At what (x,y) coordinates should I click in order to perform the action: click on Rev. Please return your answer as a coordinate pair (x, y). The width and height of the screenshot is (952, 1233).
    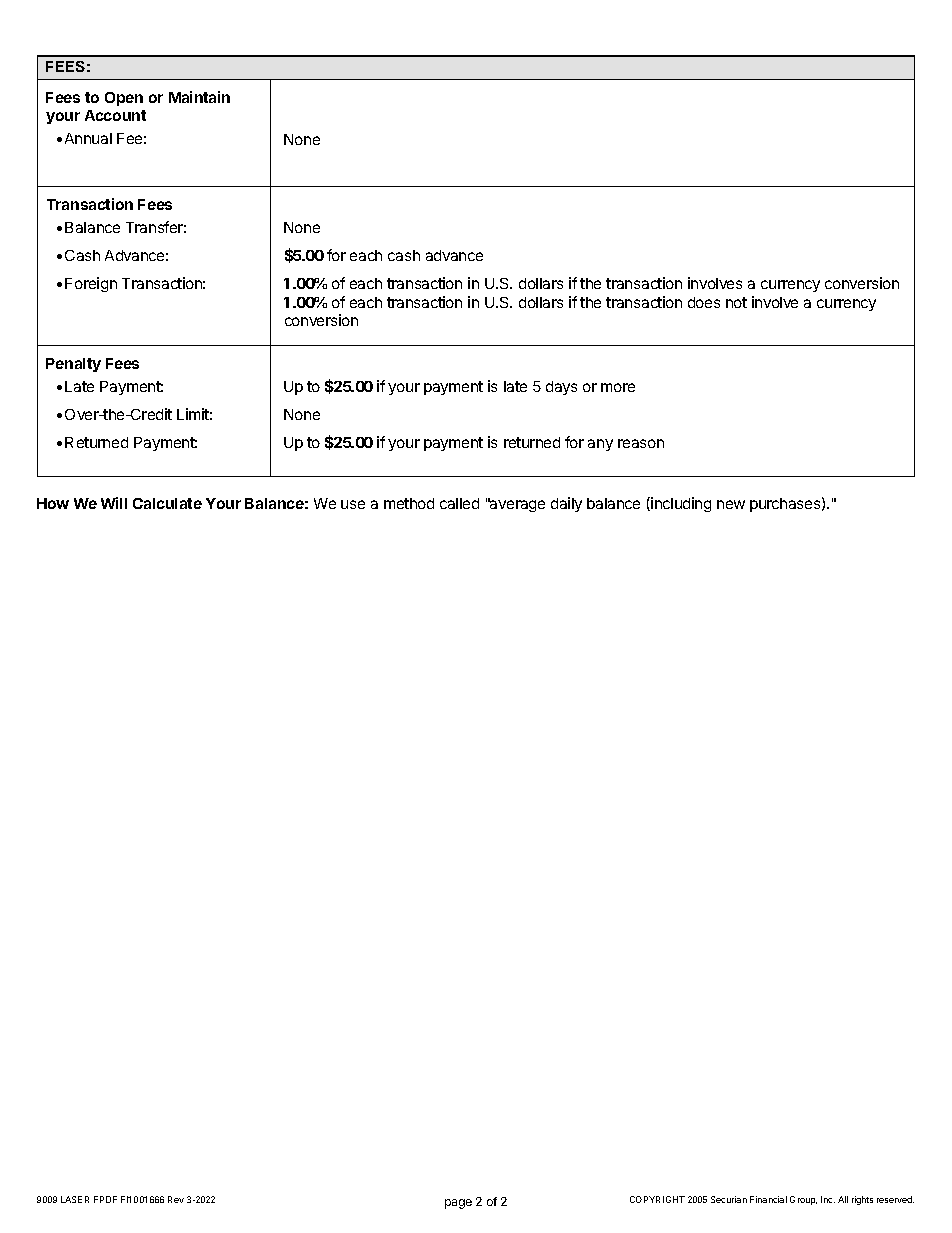
    Looking at the image, I should click on (176, 1199).
